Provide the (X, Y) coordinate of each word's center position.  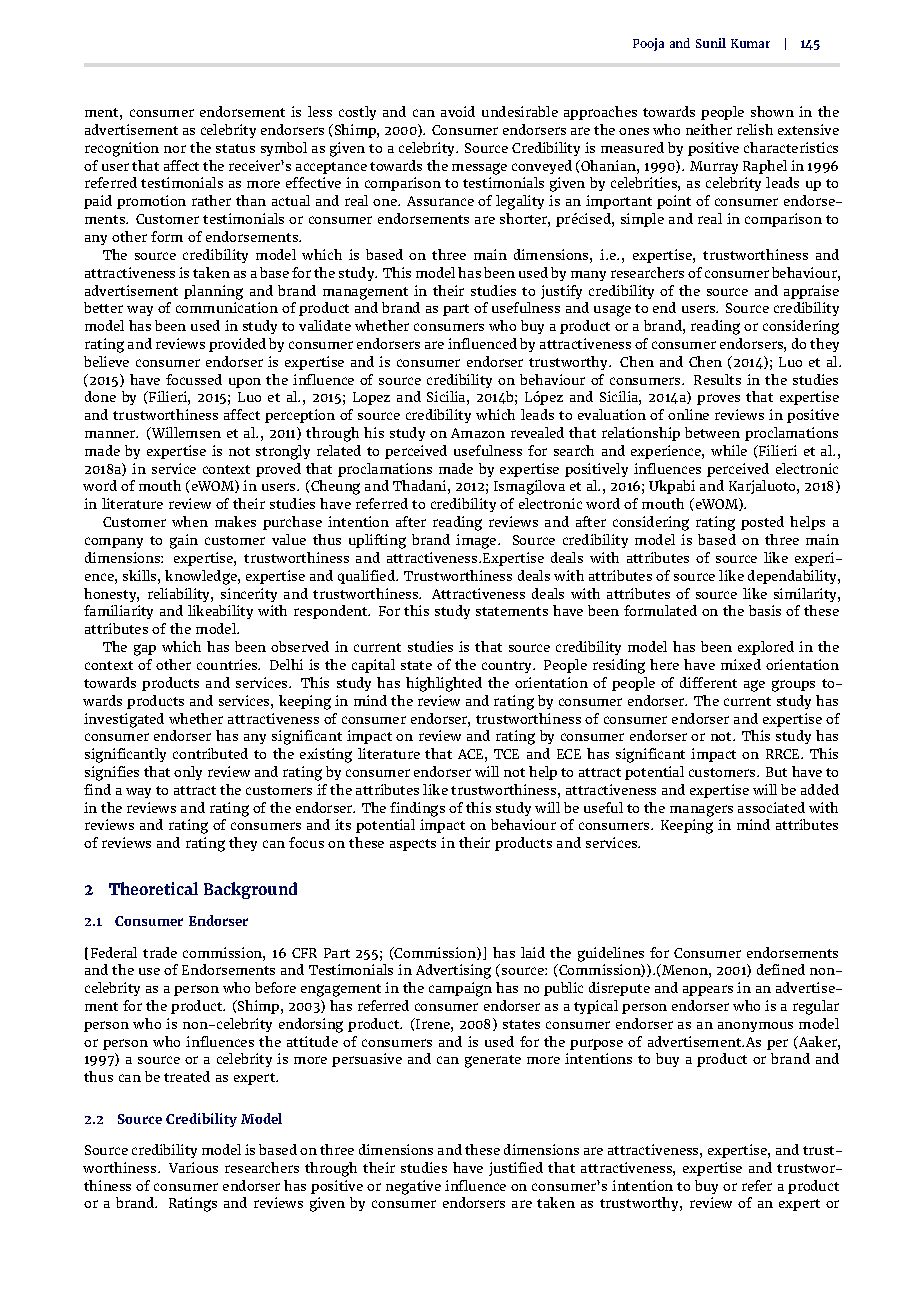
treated (187, 1076)
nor (175, 149)
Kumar (750, 43)
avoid (458, 111)
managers (701, 811)
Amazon (478, 433)
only (188, 773)
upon (245, 383)
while (729, 450)
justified (516, 1169)
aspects (413, 845)
